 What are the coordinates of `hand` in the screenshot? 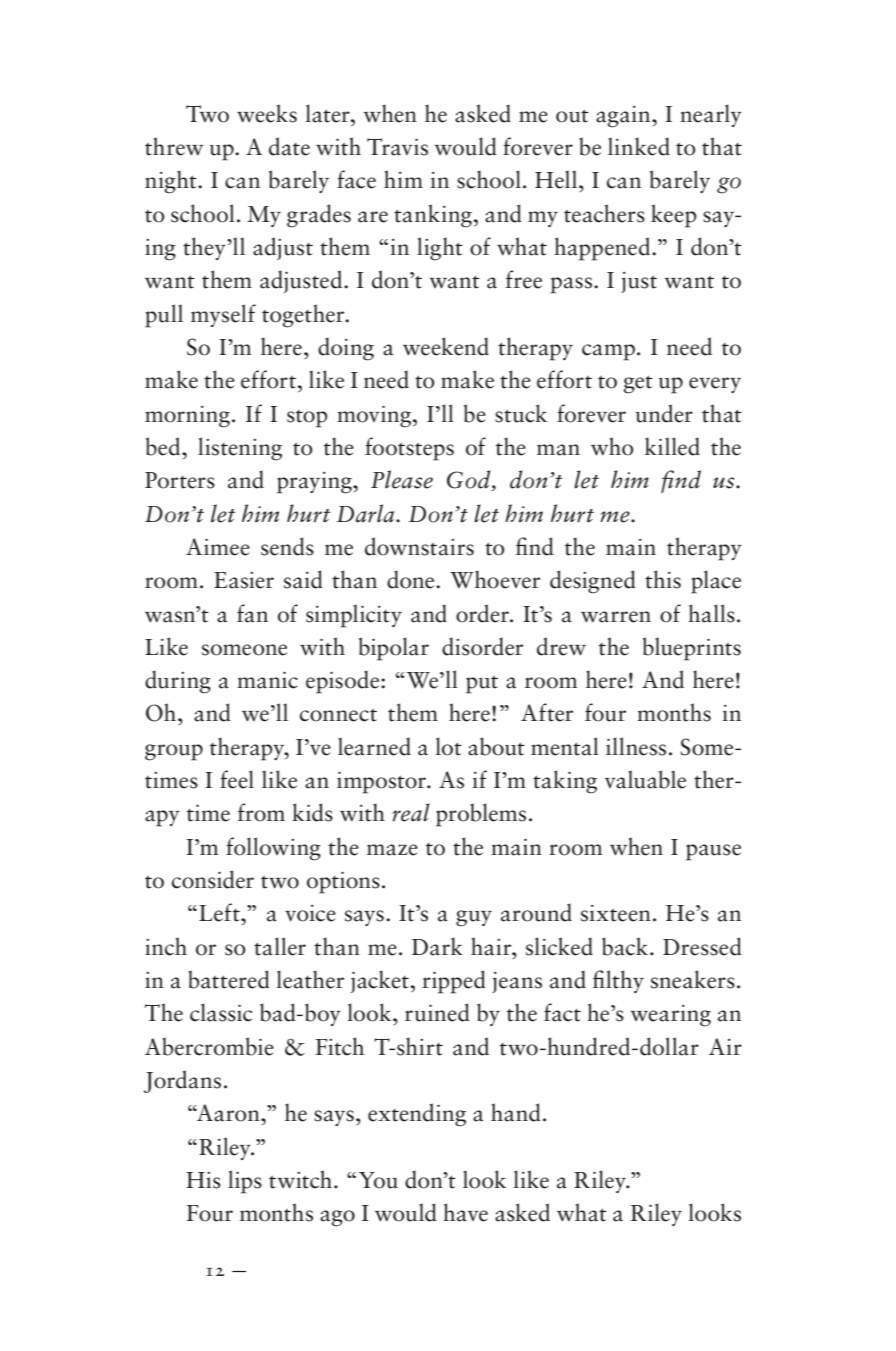 It's located at (516, 1112).
